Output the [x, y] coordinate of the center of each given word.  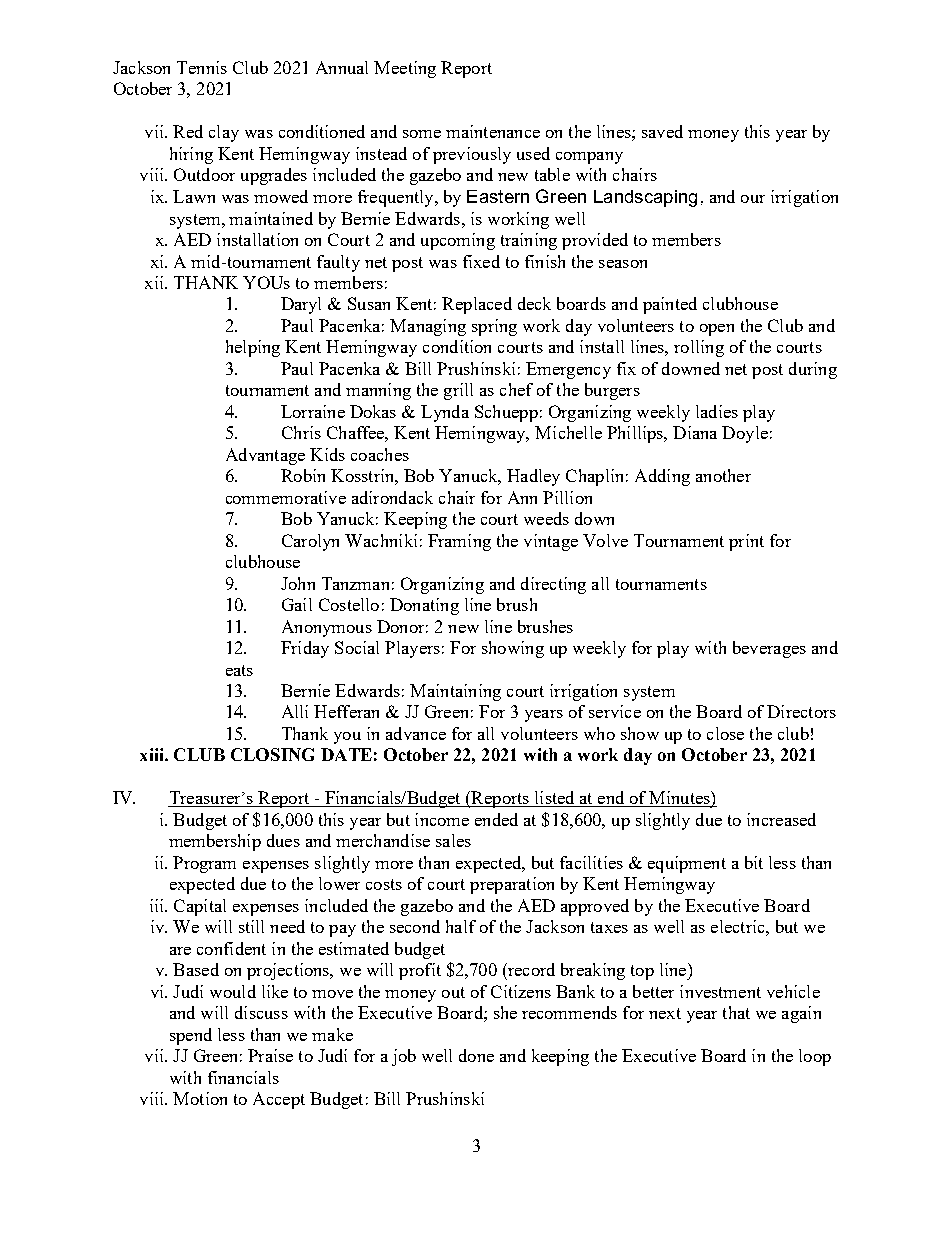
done [476, 1055]
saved [662, 131]
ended [496, 819]
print [746, 542]
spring [494, 327]
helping [253, 348]
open [717, 330]
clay [224, 133]
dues [283, 840]
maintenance [493, 131]
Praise [270, 1055]
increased [781, 819]
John [298, 583]
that [736, 1012]
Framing [459, 542]
